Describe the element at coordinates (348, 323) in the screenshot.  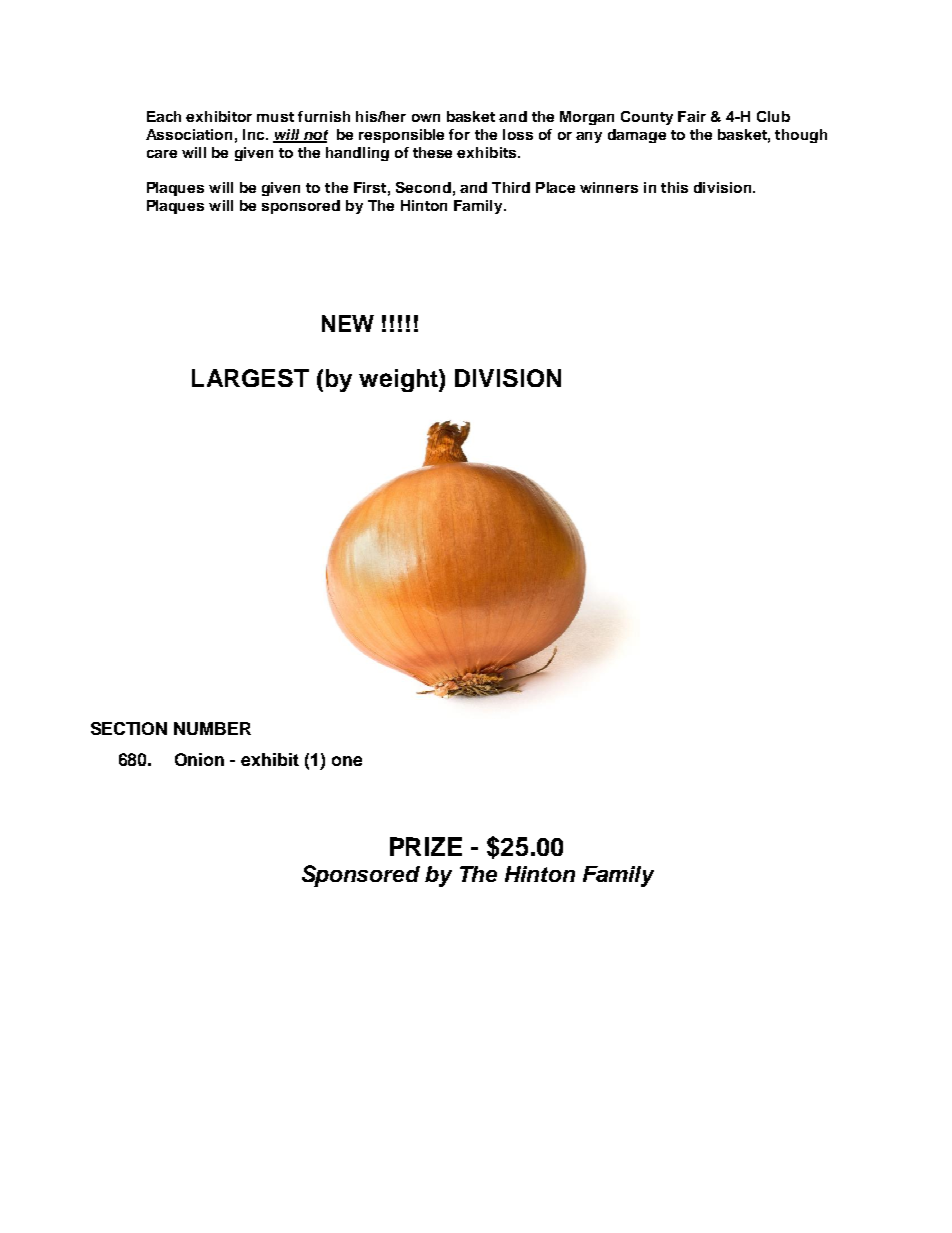
I see `NEW` at that location.
